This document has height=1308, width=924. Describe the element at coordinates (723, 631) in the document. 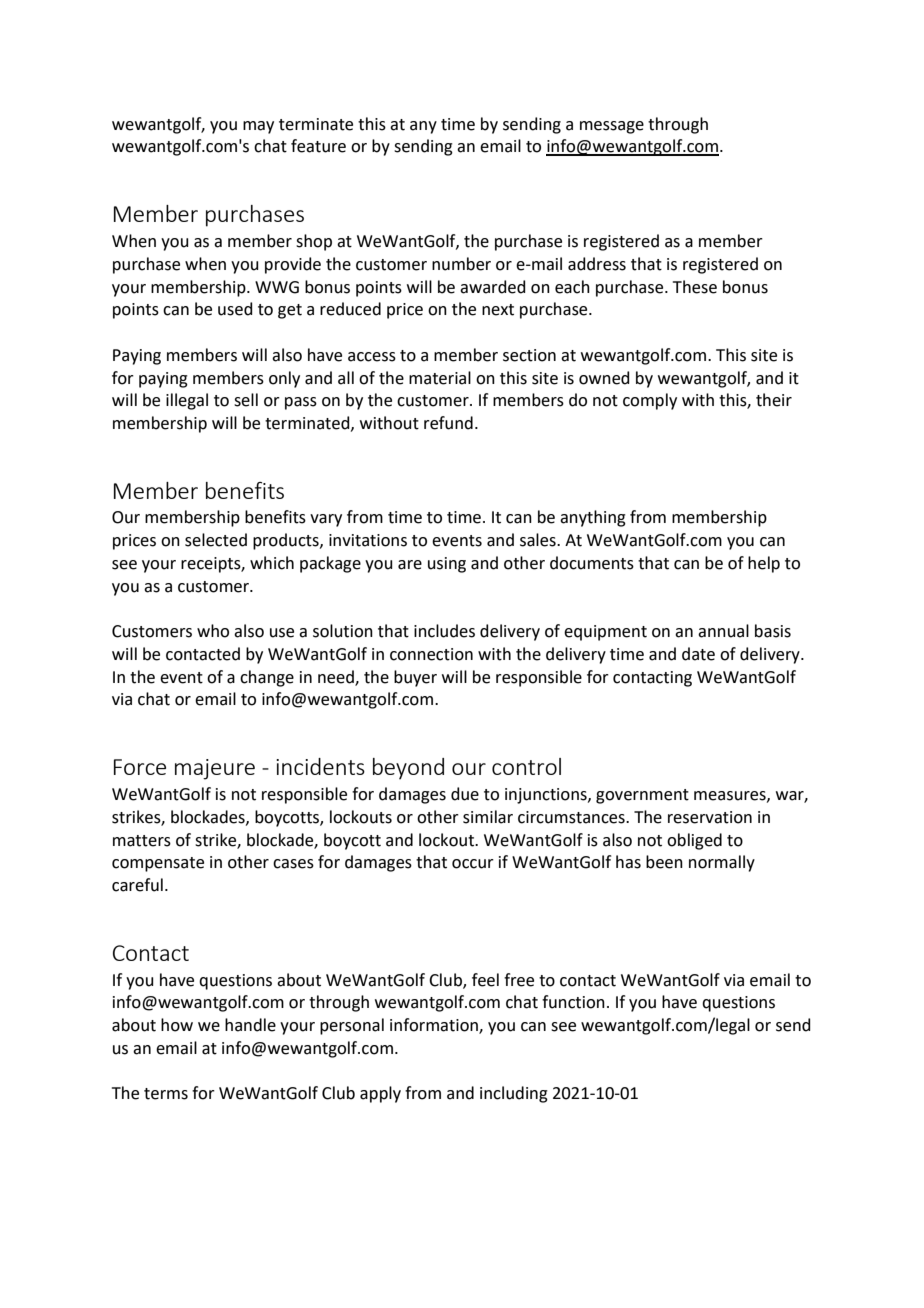

I see `annual` at that location.
